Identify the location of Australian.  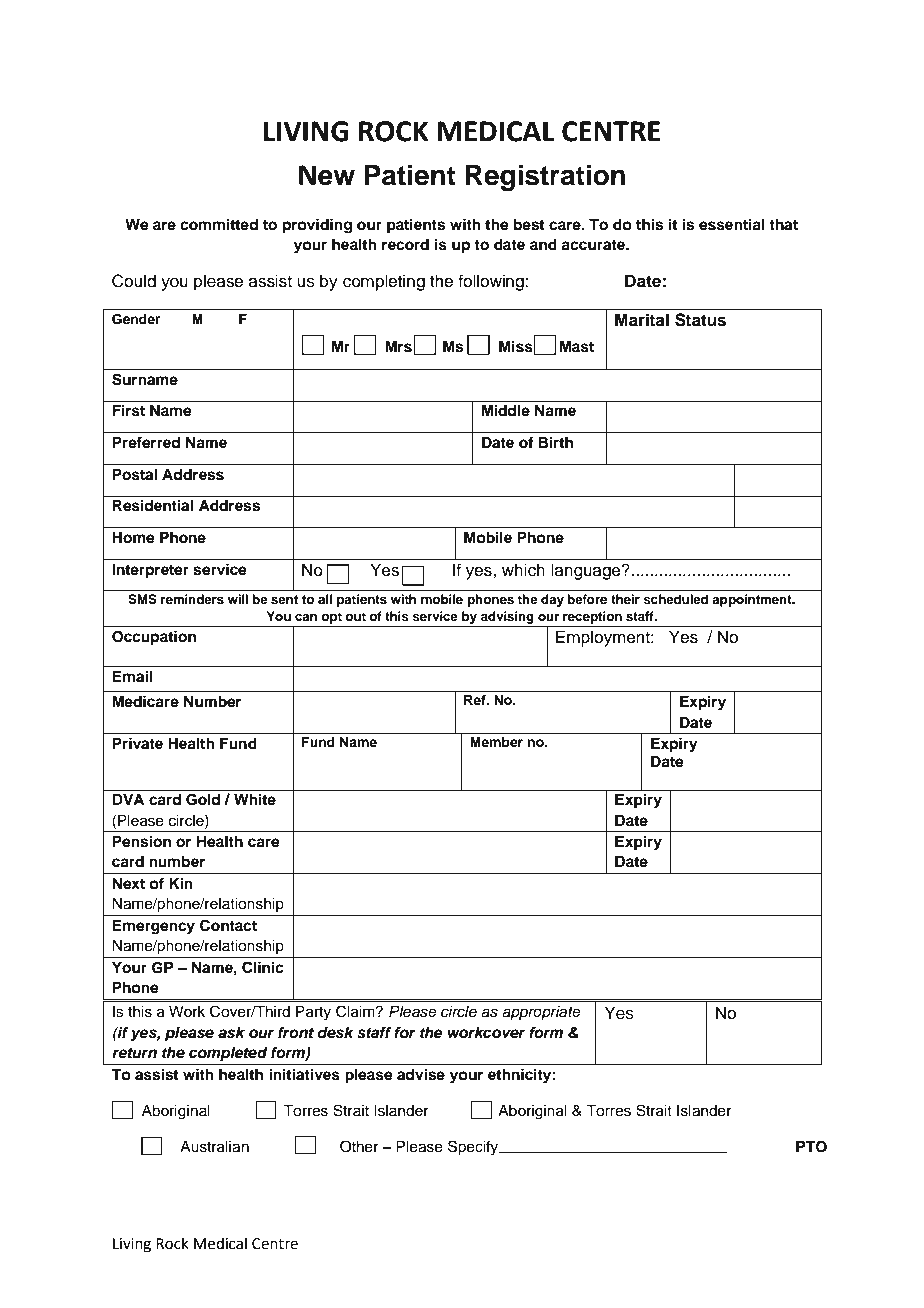
(214, 1147).
